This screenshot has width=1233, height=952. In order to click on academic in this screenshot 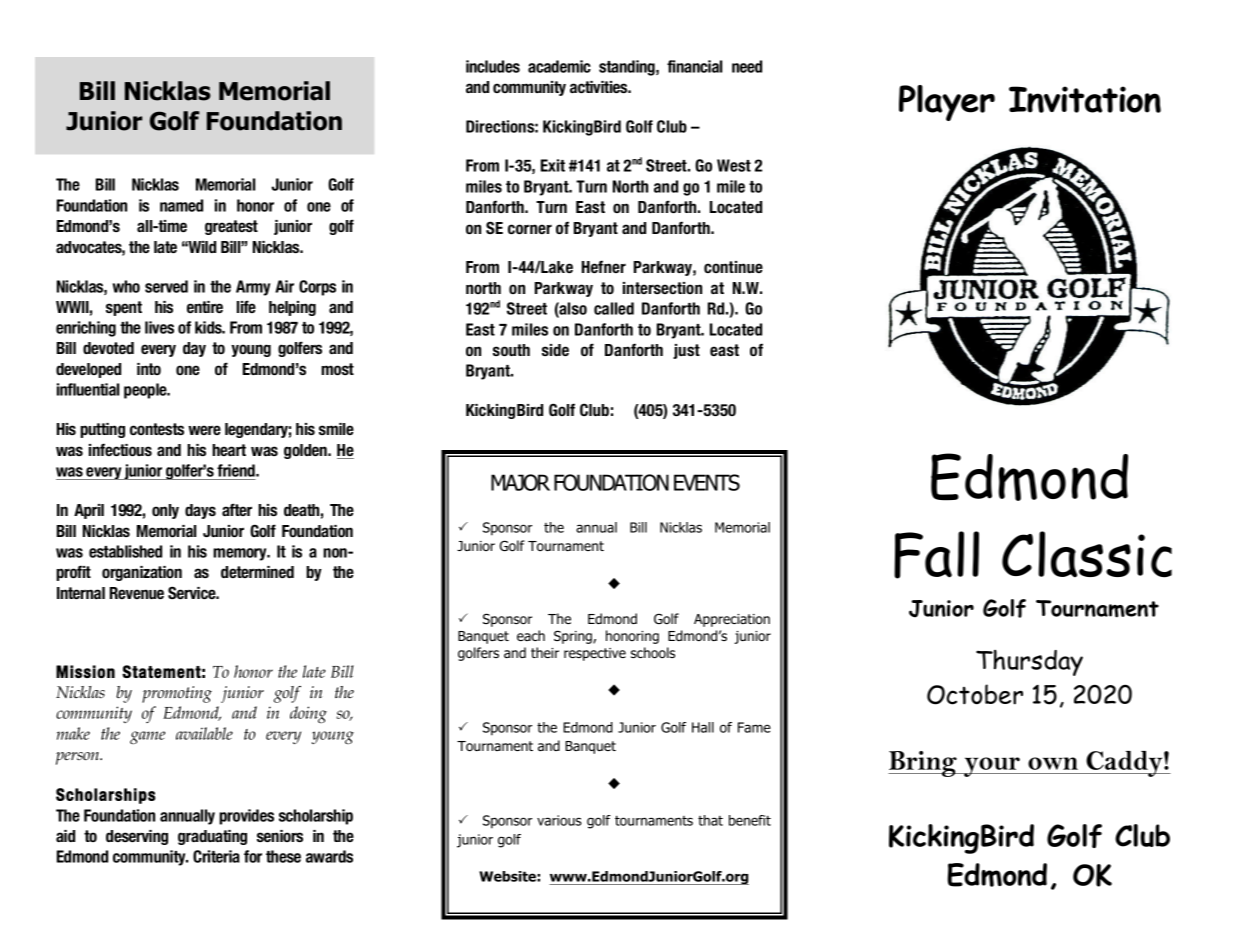, I will do `click(559, 66)`.
